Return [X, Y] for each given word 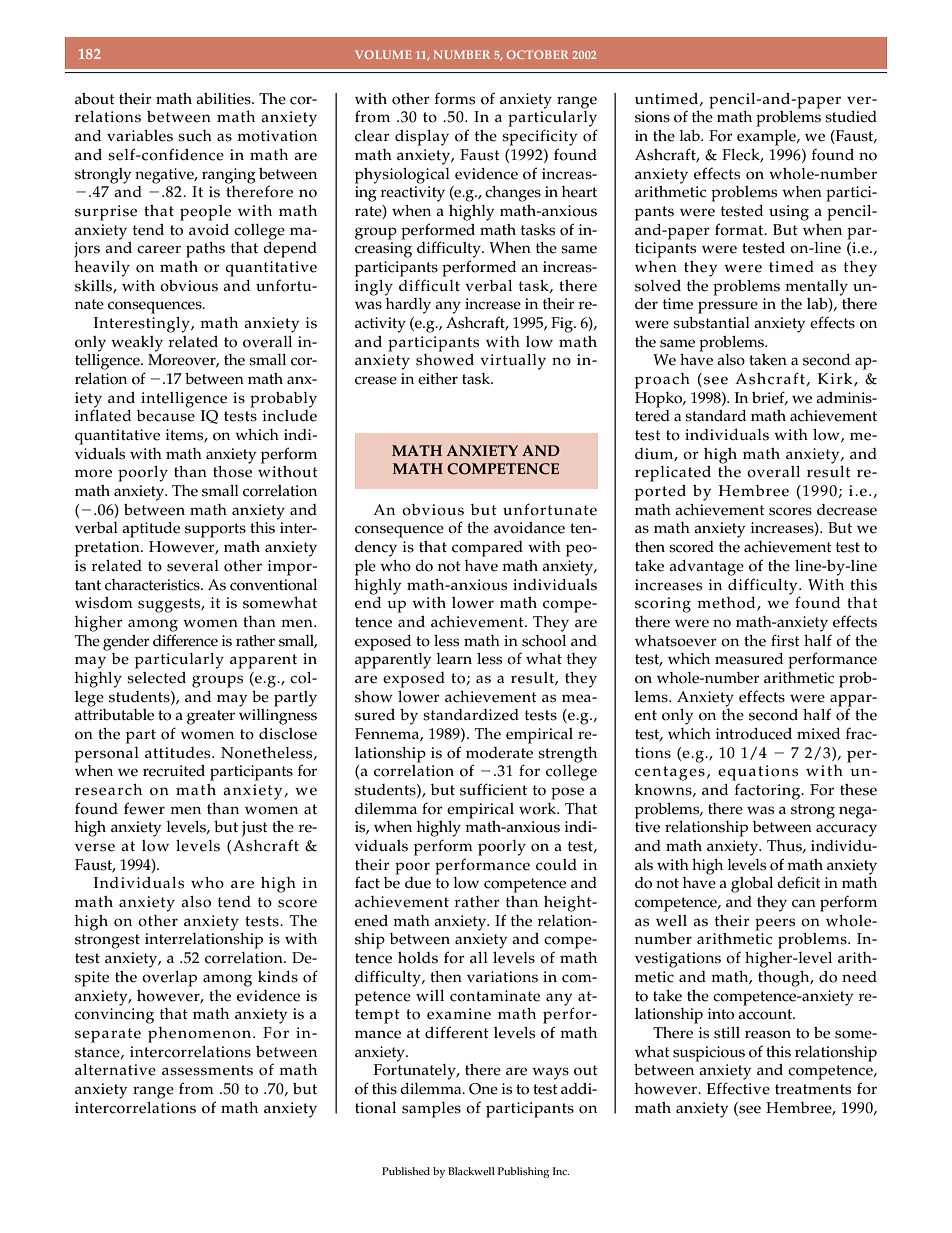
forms [455, 98]
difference [185, 640]
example [767, 138]
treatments [813, 1089]
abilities [224, 99]
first [785, 640]
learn [454, 659]
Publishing [523, 1172]
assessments [207, 1070]
